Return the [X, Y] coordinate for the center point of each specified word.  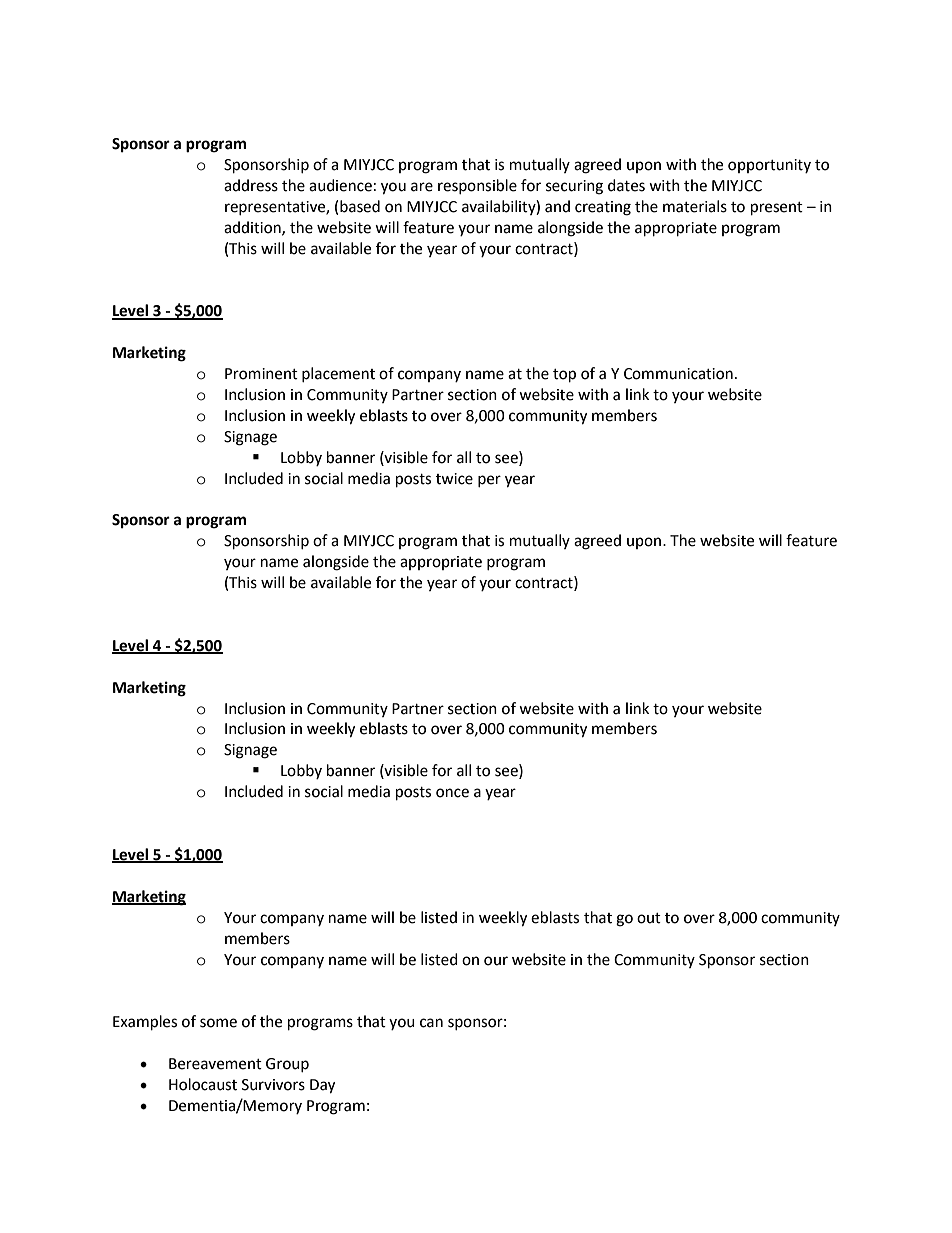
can [431, 1023]
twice [454, 479]
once [452, 793]
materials [695, 206]
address [251, 185]
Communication [678, 374]
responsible [477, 186]
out [649, 918]
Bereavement [215, 1064]
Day [322, 1086]
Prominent [261, 374]
